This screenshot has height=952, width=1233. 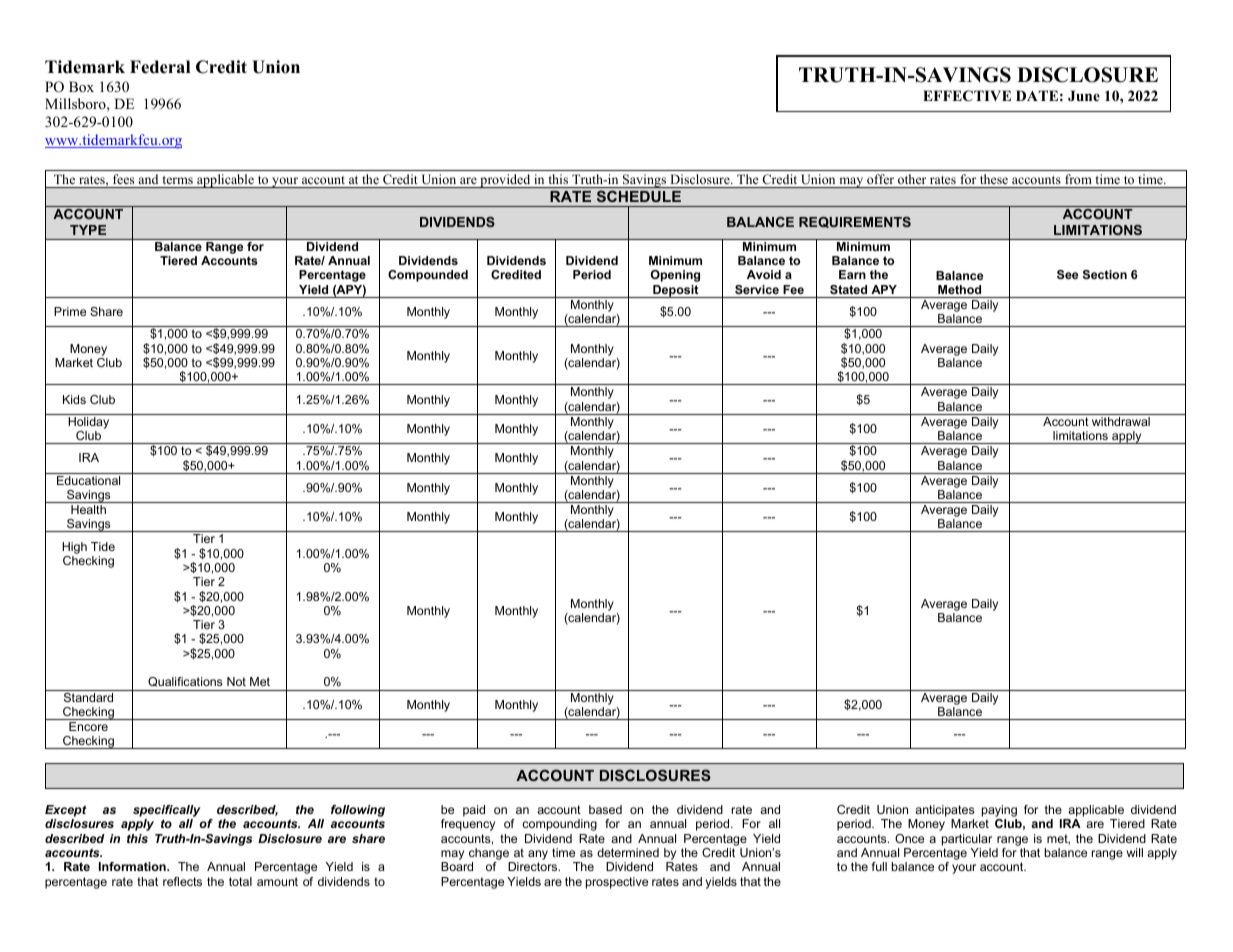 What do you see at coordinates (70, 311) in the screenshot?
I see `Prime` at bounding box center [70, 311].
